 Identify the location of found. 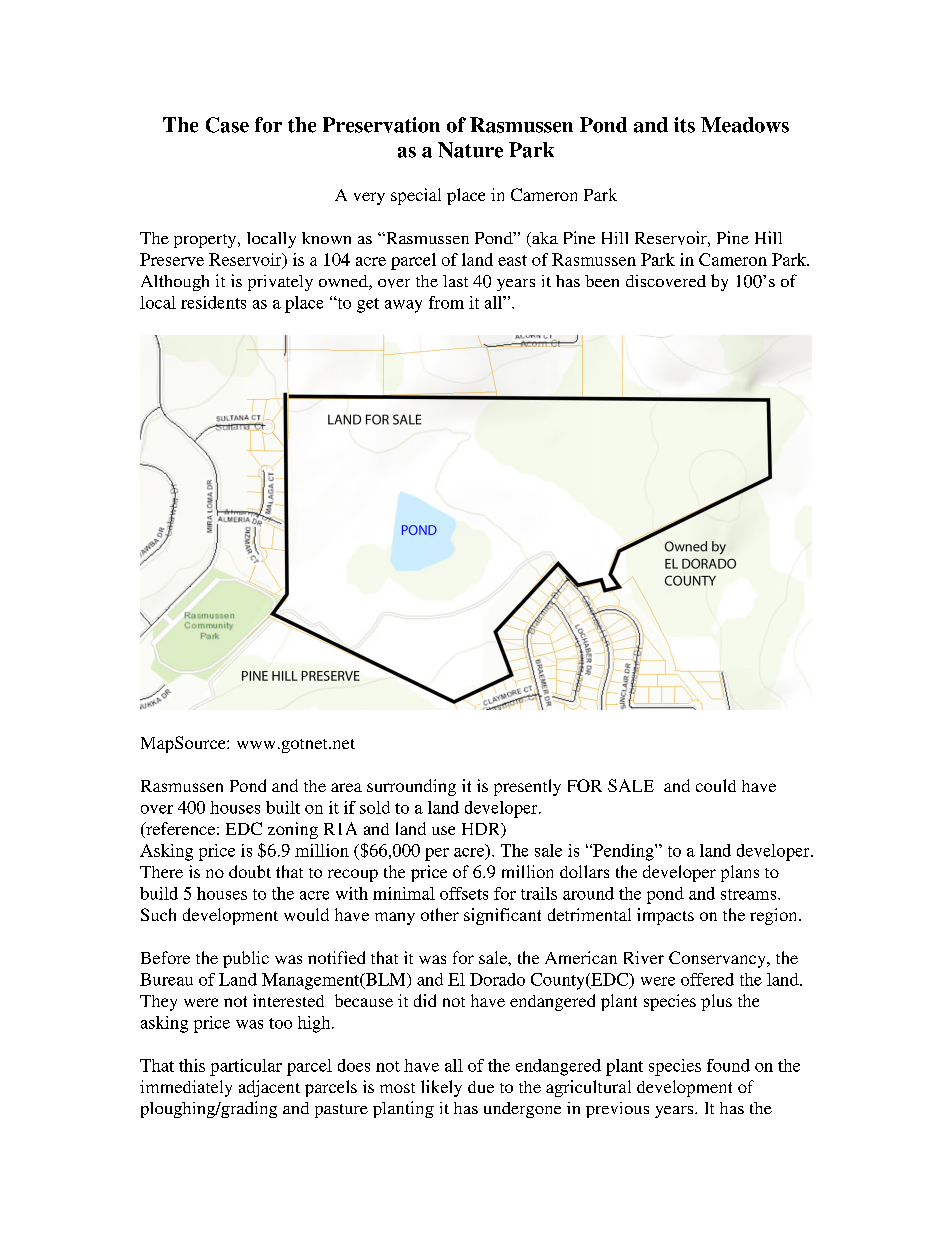
(728, 1065).
